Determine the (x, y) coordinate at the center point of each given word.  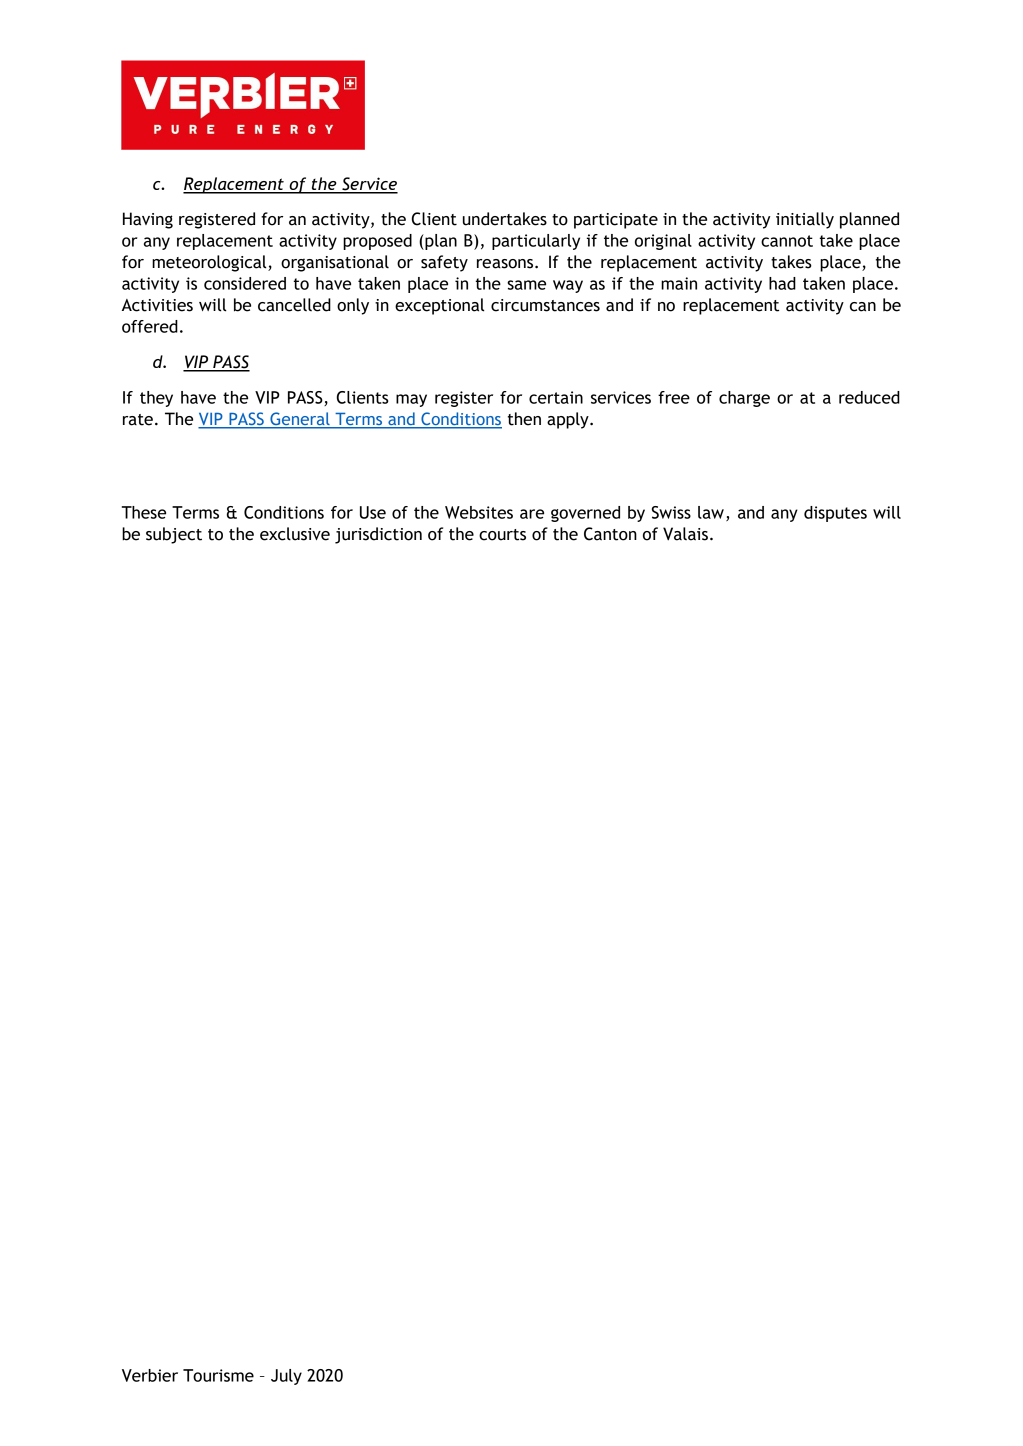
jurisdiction (378, 535)
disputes (835, 514)
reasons (506, 264)
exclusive (295, 534)
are (532, 514)
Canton (610, 534)
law (711, 512)
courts (502, 535)
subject (174, 535)
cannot (787, 241)
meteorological (210, 263)
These (144, 512)
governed (585, 514)
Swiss (671, 512)
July (286, 1377)
